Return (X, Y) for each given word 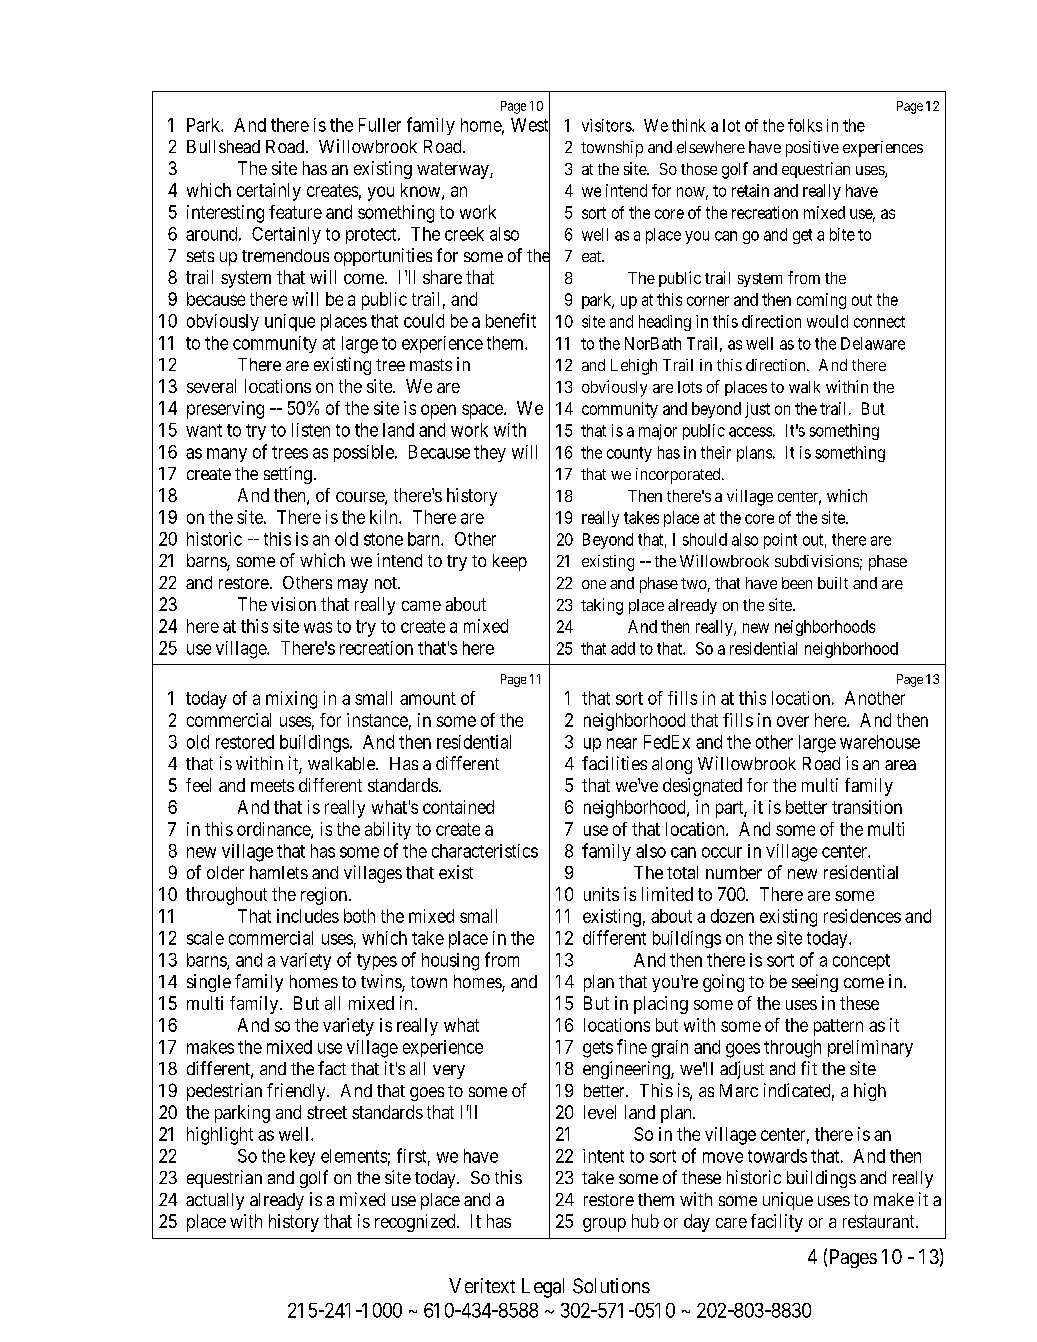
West (530, 125)
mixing (291, 700)
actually (215, 1201)
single (209, 983)
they (490, 453)
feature (295, 212)
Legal (543, 1288)
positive (812, 149)
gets (598, 1049)
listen (311, 430)
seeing (815, 983)
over (793, 721)
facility (777, 1223)
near (622, 743)
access (750, 432)
